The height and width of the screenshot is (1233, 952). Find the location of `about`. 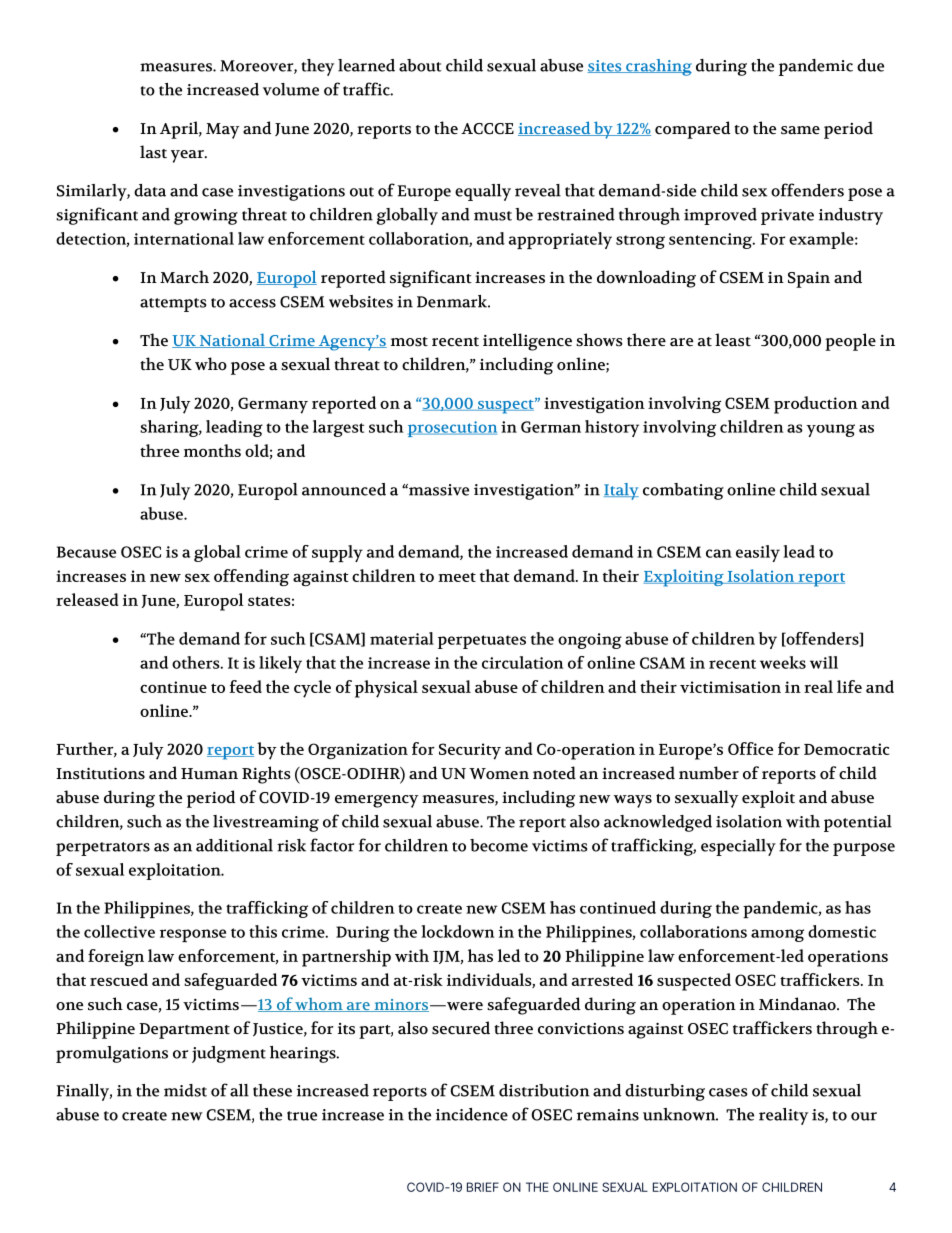

about is located at coordinates (420, 65).
